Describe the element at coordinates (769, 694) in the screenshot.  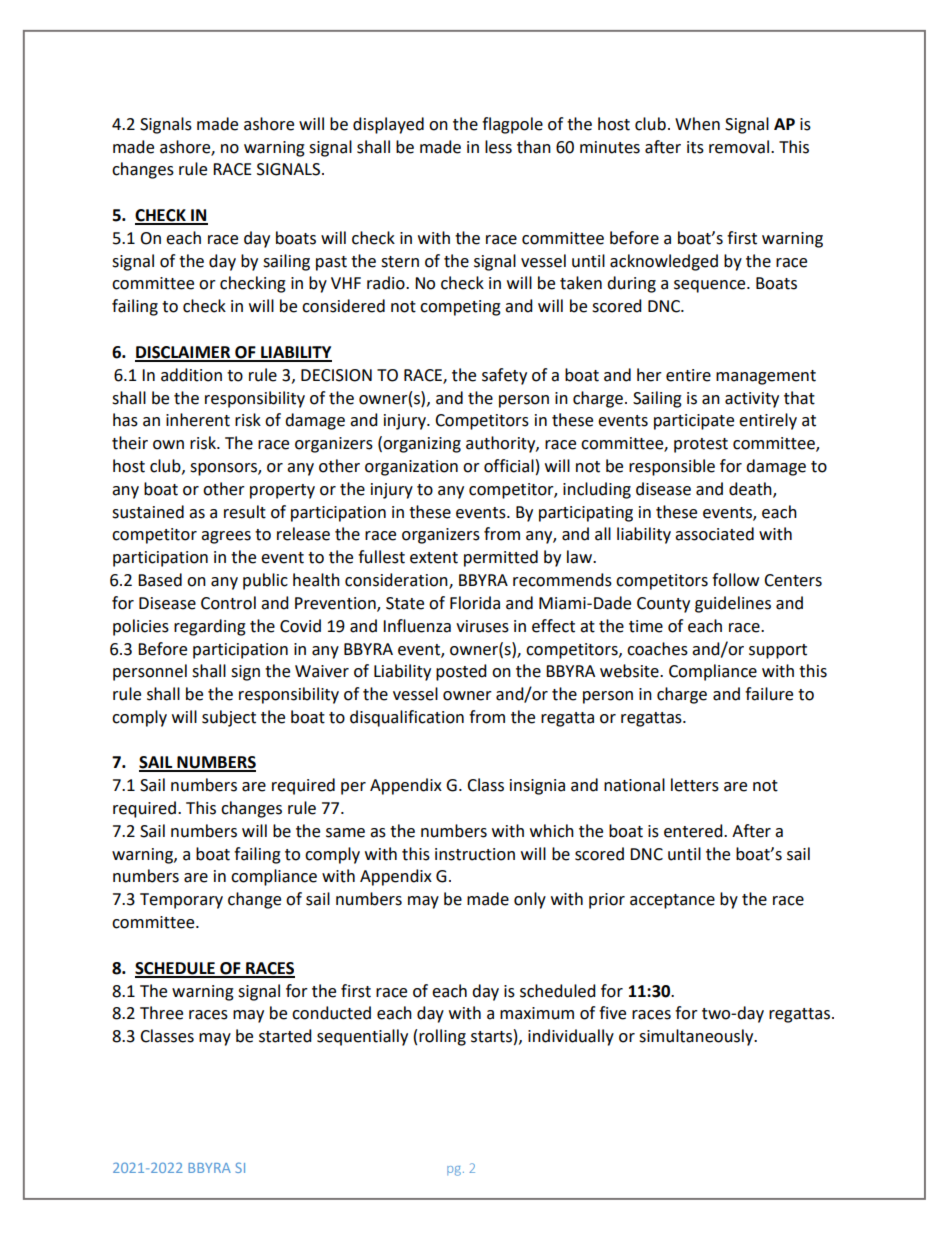
I see `failure` at that location.
